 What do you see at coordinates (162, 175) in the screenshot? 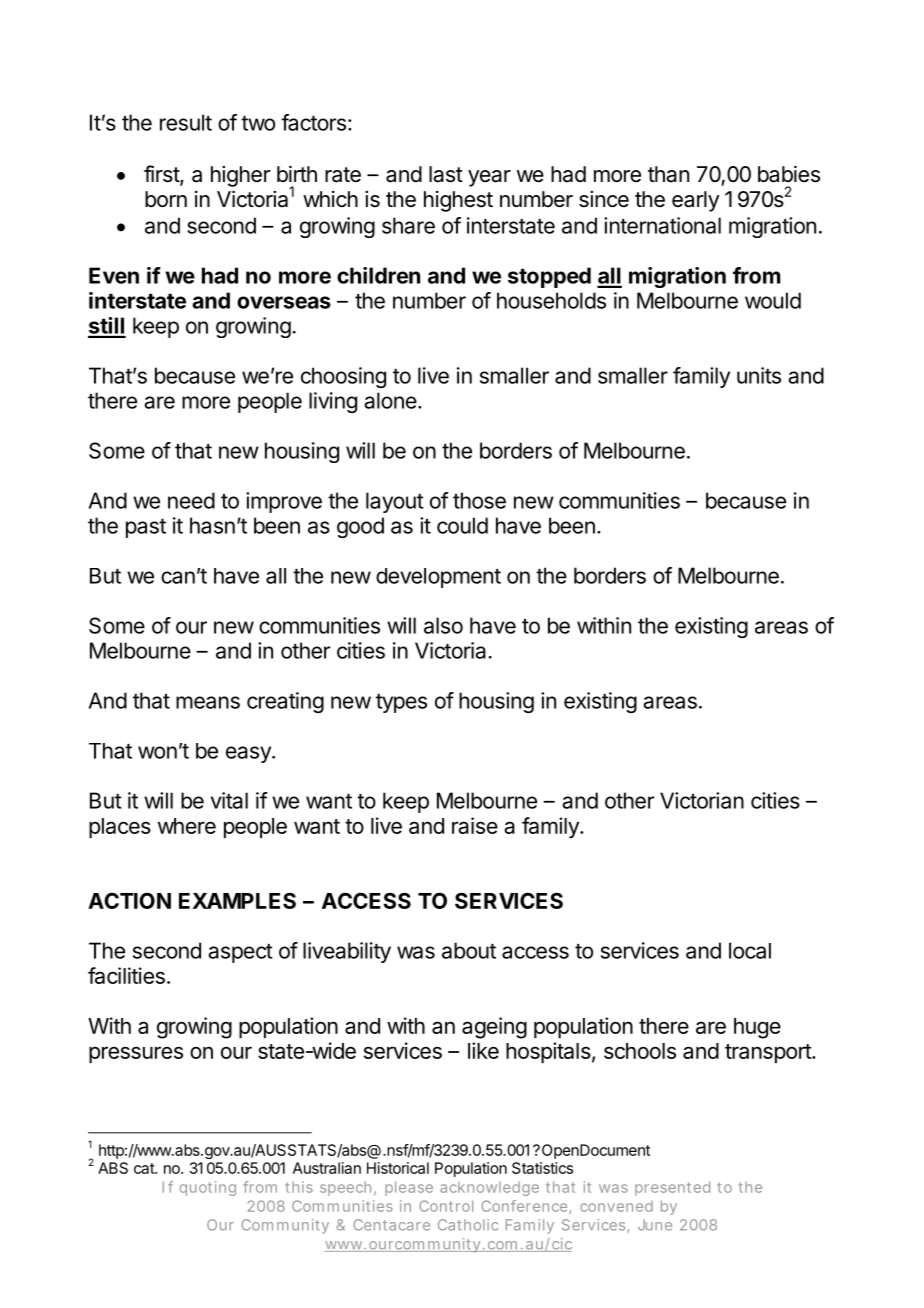
I see `first` at bounding box center [162, 175].
